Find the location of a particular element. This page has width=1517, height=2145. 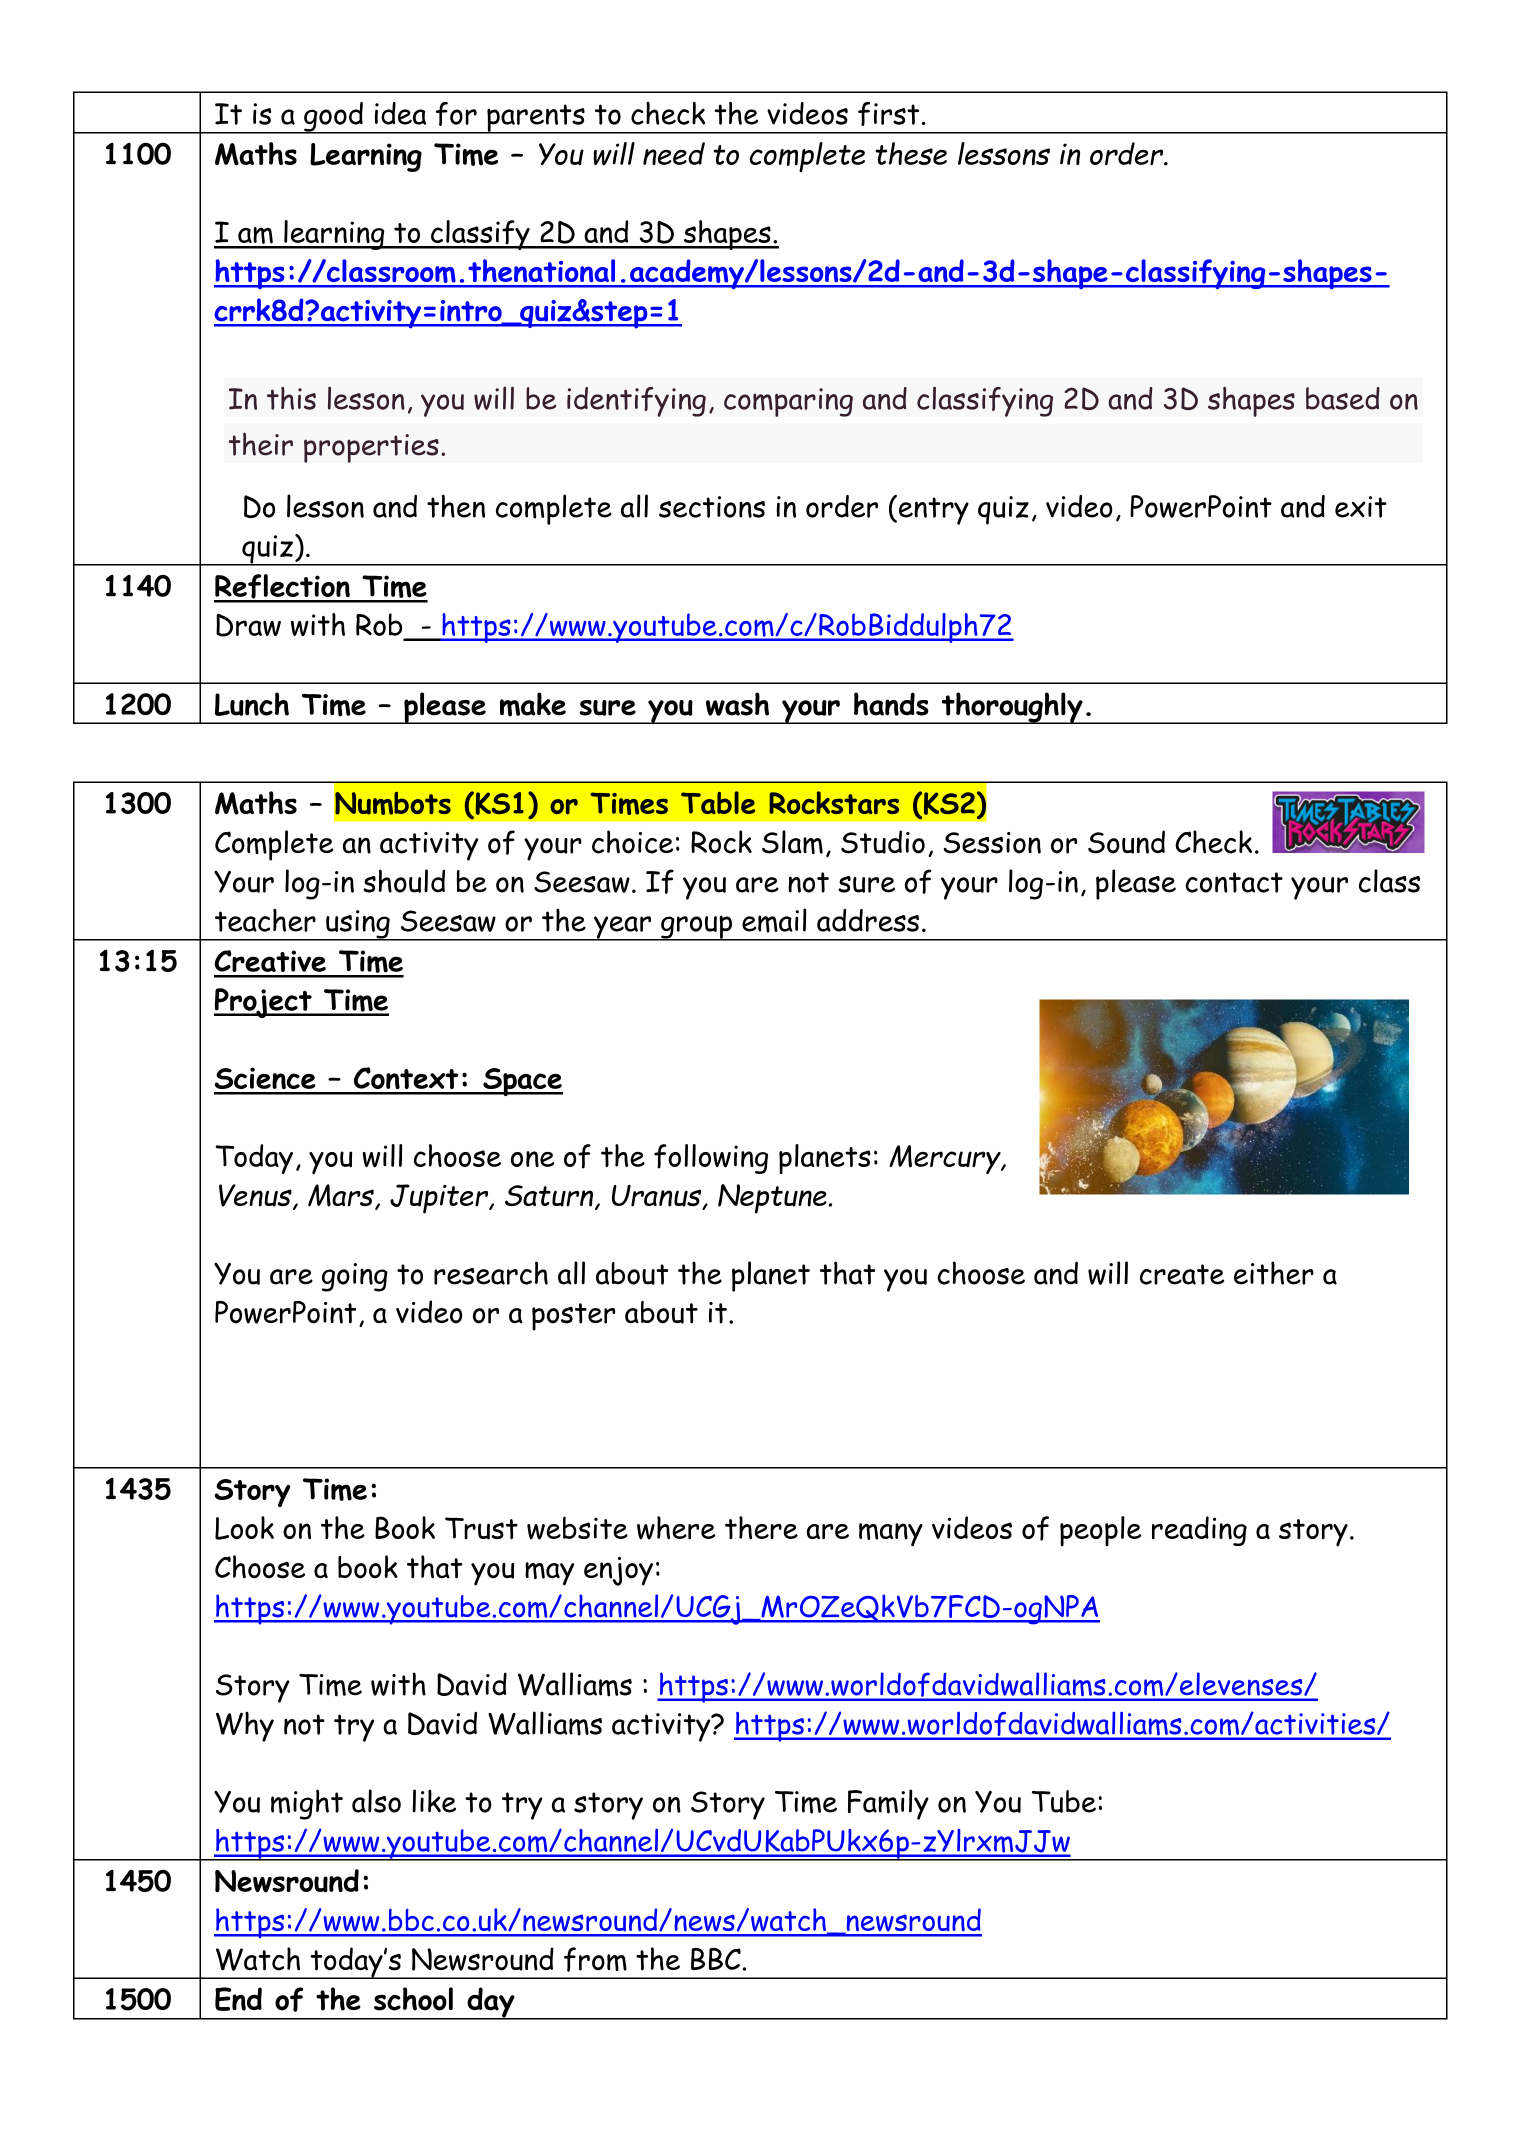

first is located at coordinates (888, 114).
